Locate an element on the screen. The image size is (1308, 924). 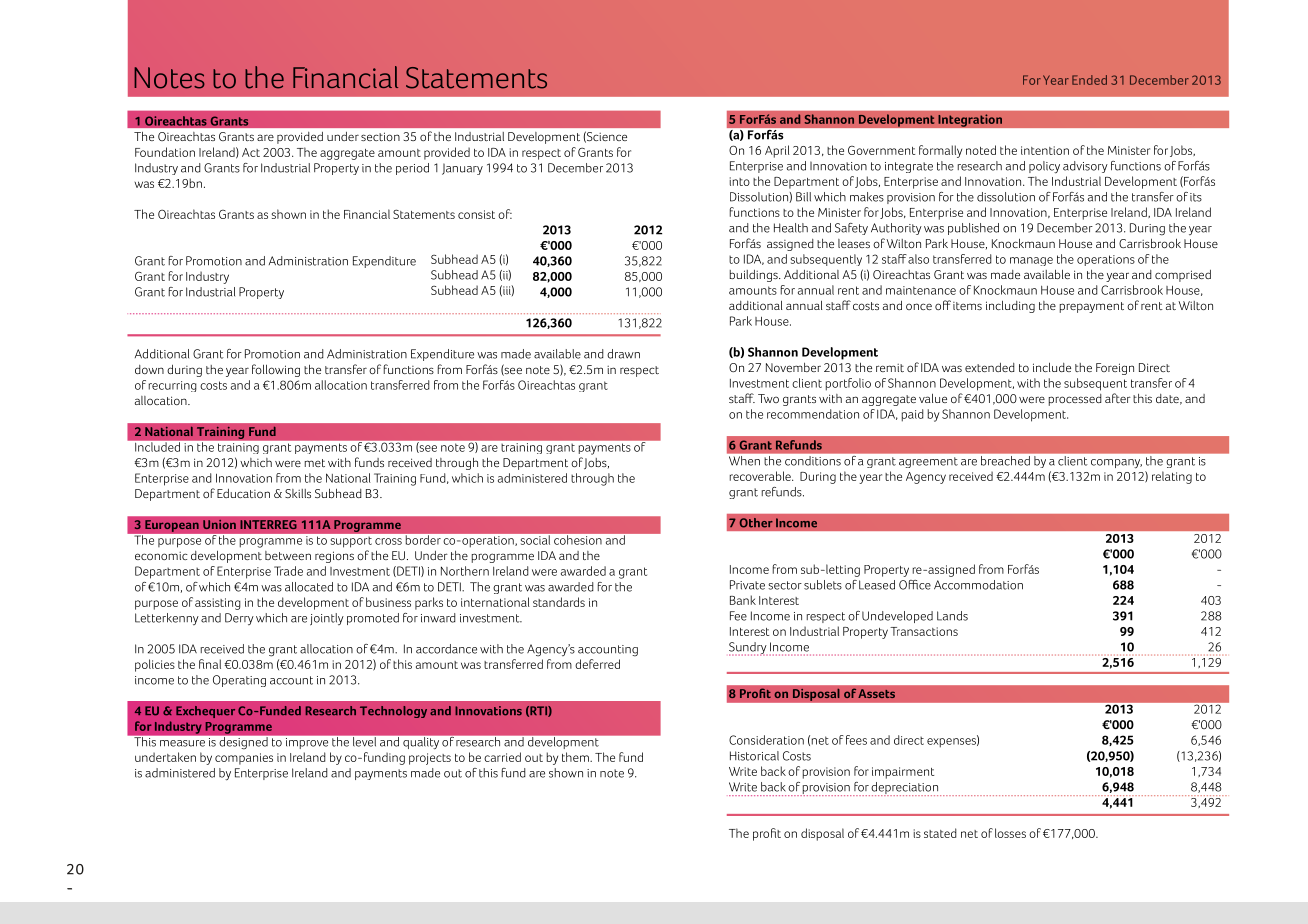
advisory is located at coordinates (1085, 167).
